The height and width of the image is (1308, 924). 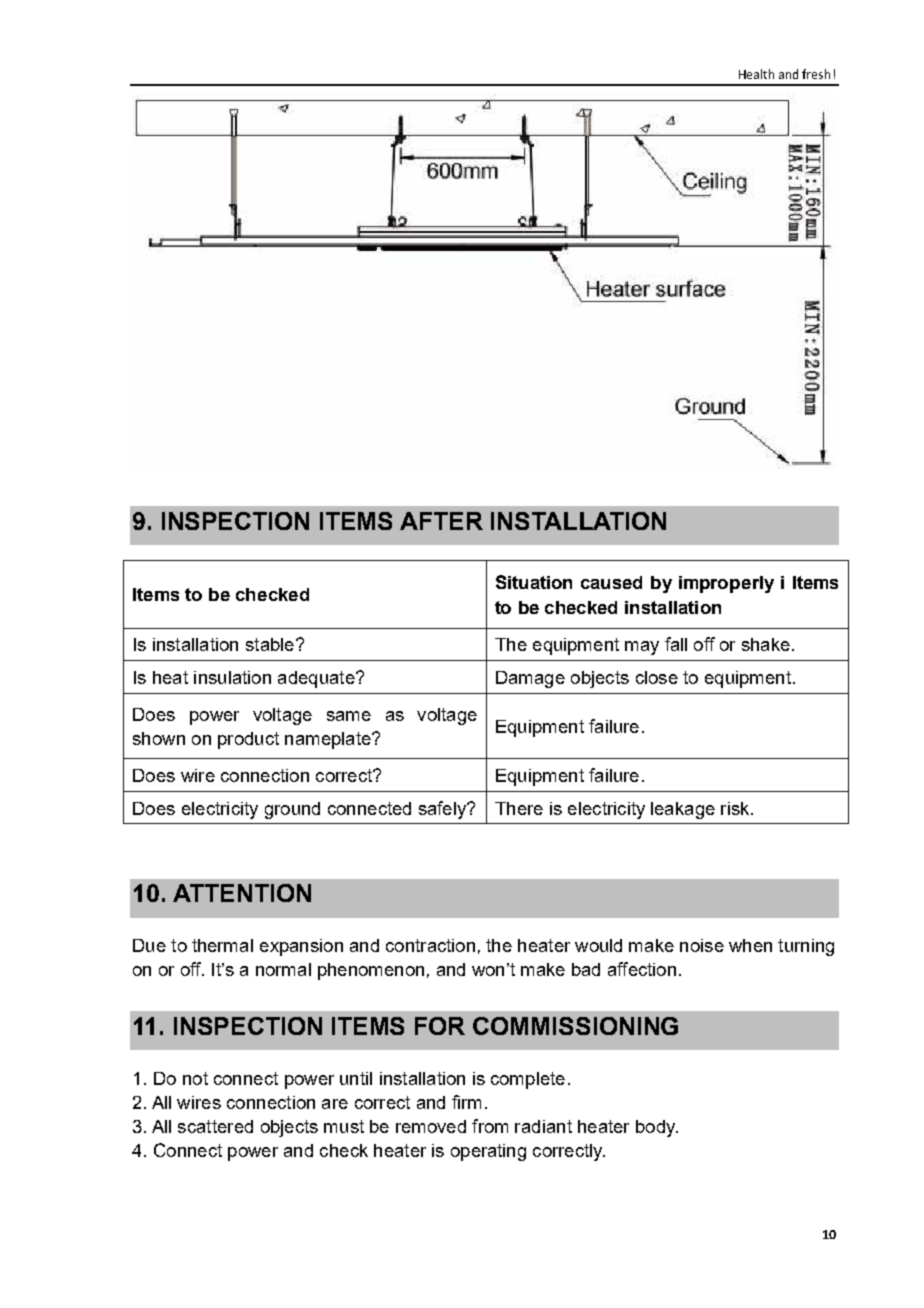 I want to click on fresh, so click(x=816, y=74).
